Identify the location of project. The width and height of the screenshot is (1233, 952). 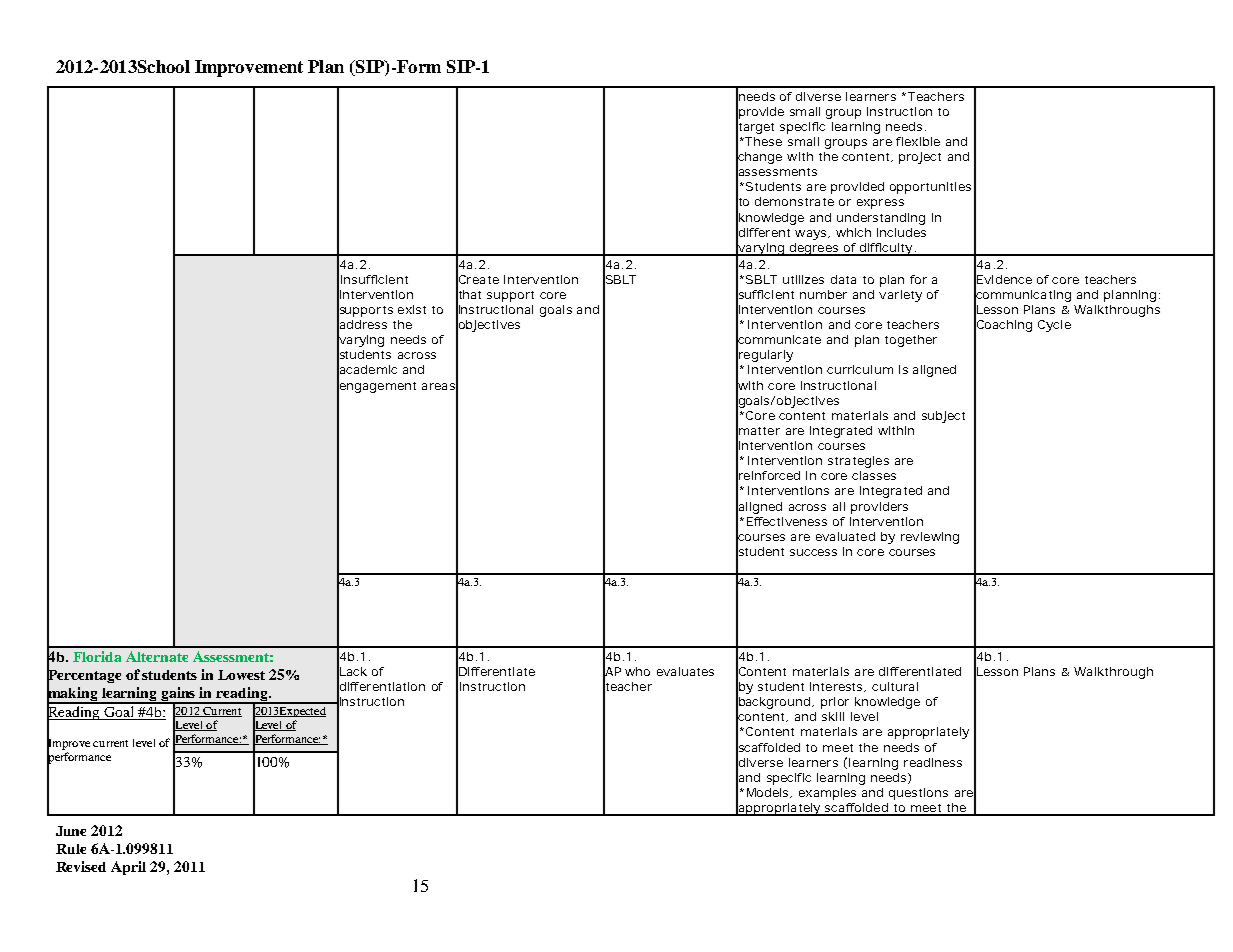
(920, 158).
